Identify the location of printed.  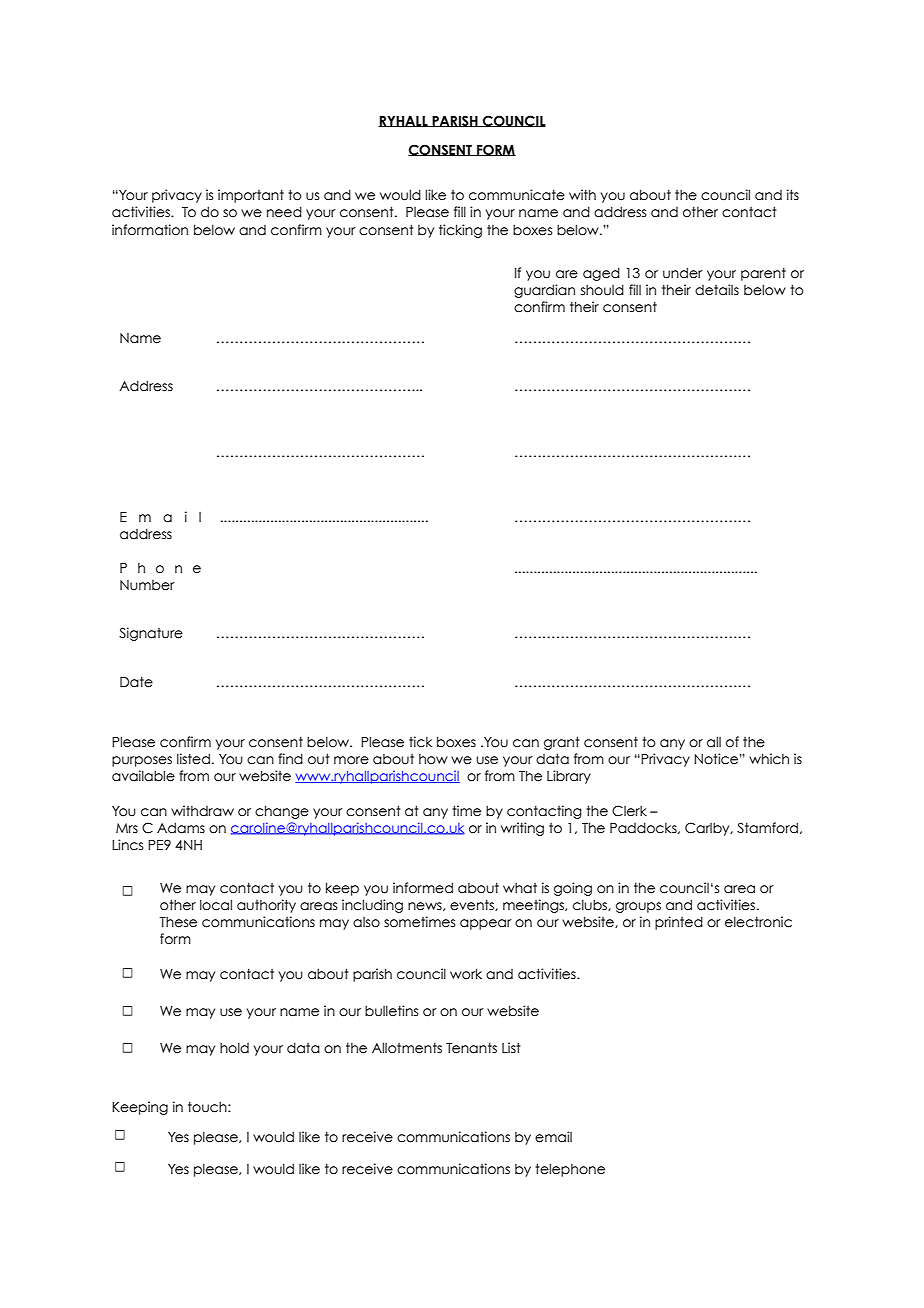
(679, 923).
